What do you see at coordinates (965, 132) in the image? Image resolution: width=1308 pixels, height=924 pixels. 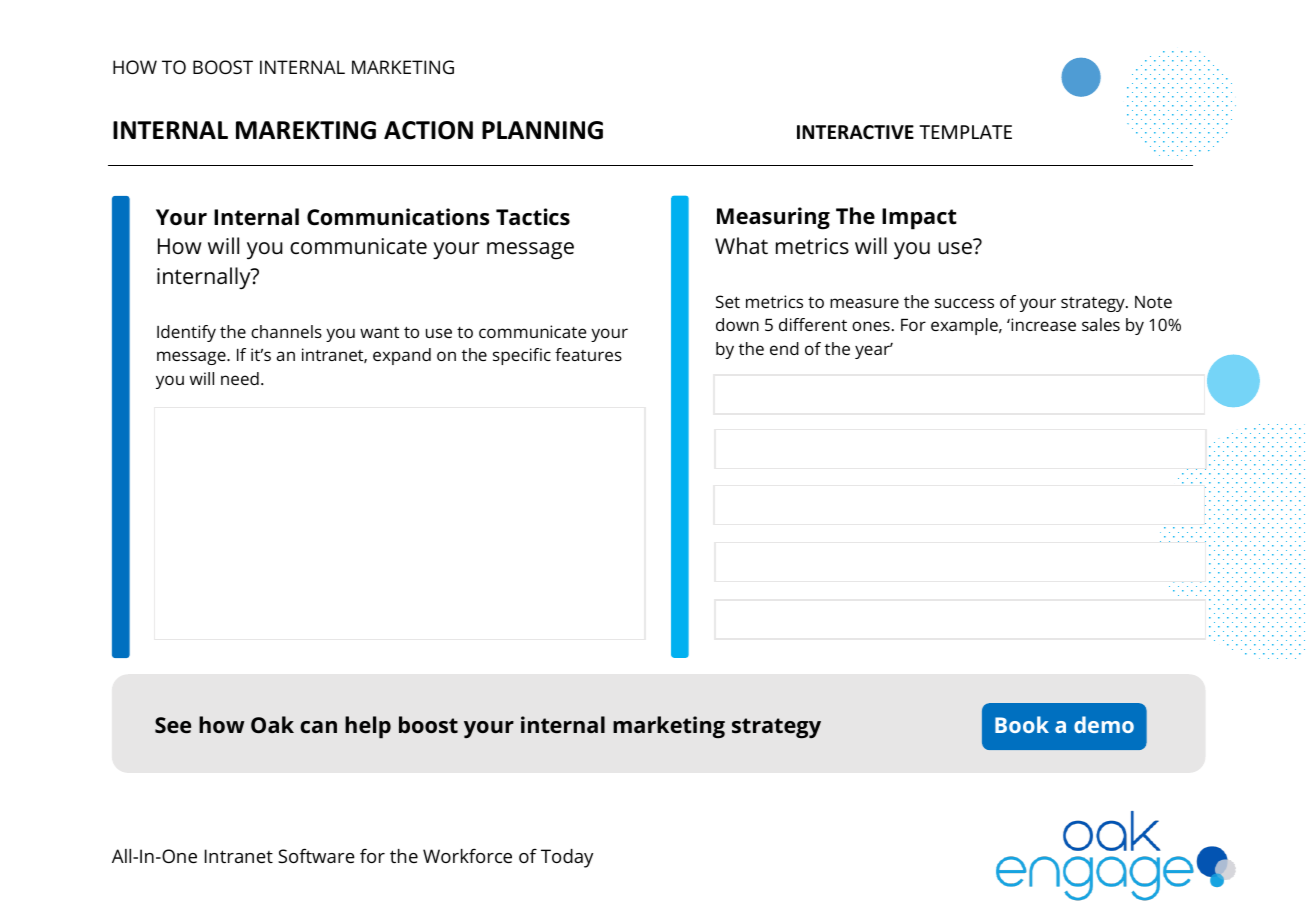 I see `TEMPLATE` at bounding box center [965, 132].
